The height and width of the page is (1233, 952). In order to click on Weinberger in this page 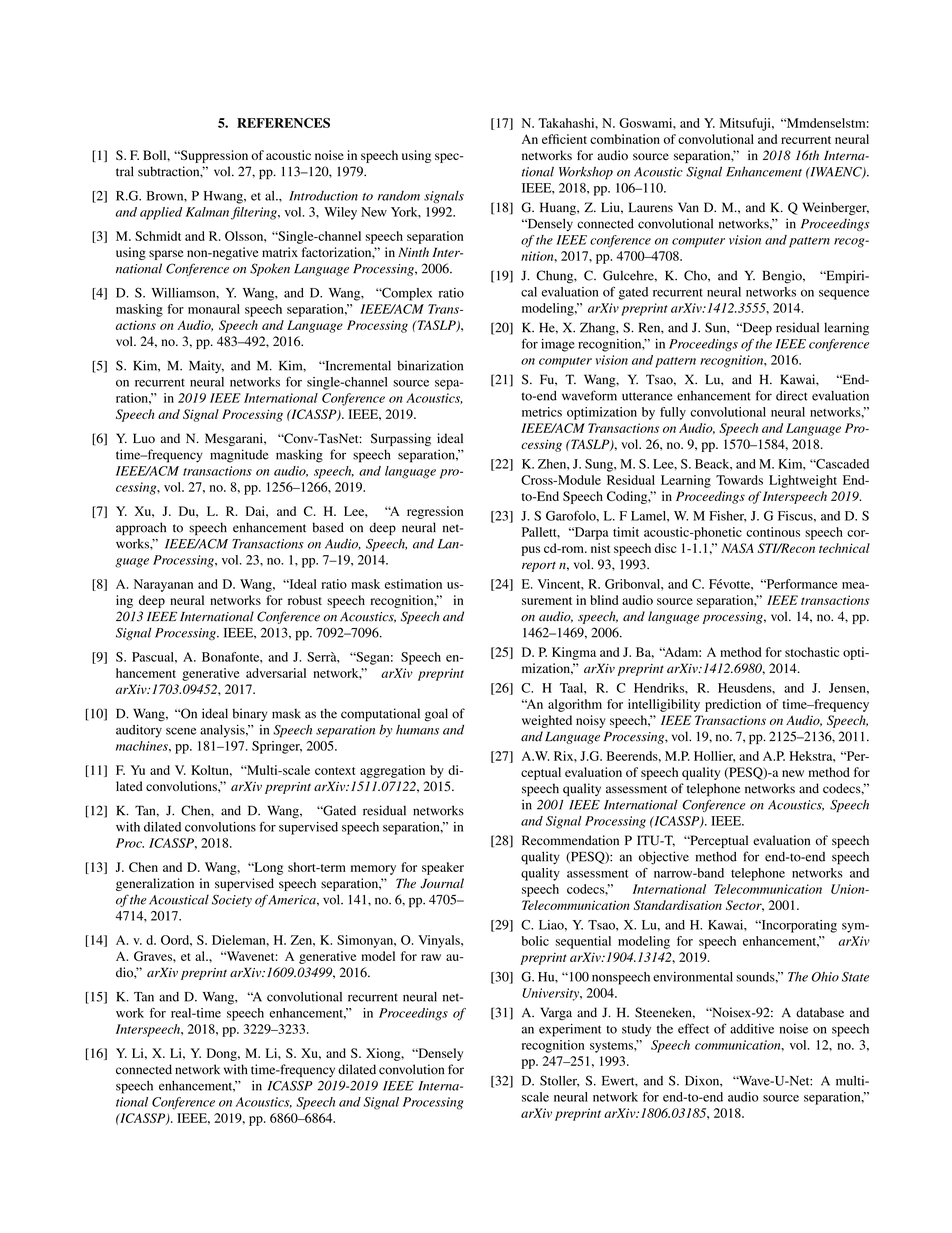, I will do `click(835, 208)`.
